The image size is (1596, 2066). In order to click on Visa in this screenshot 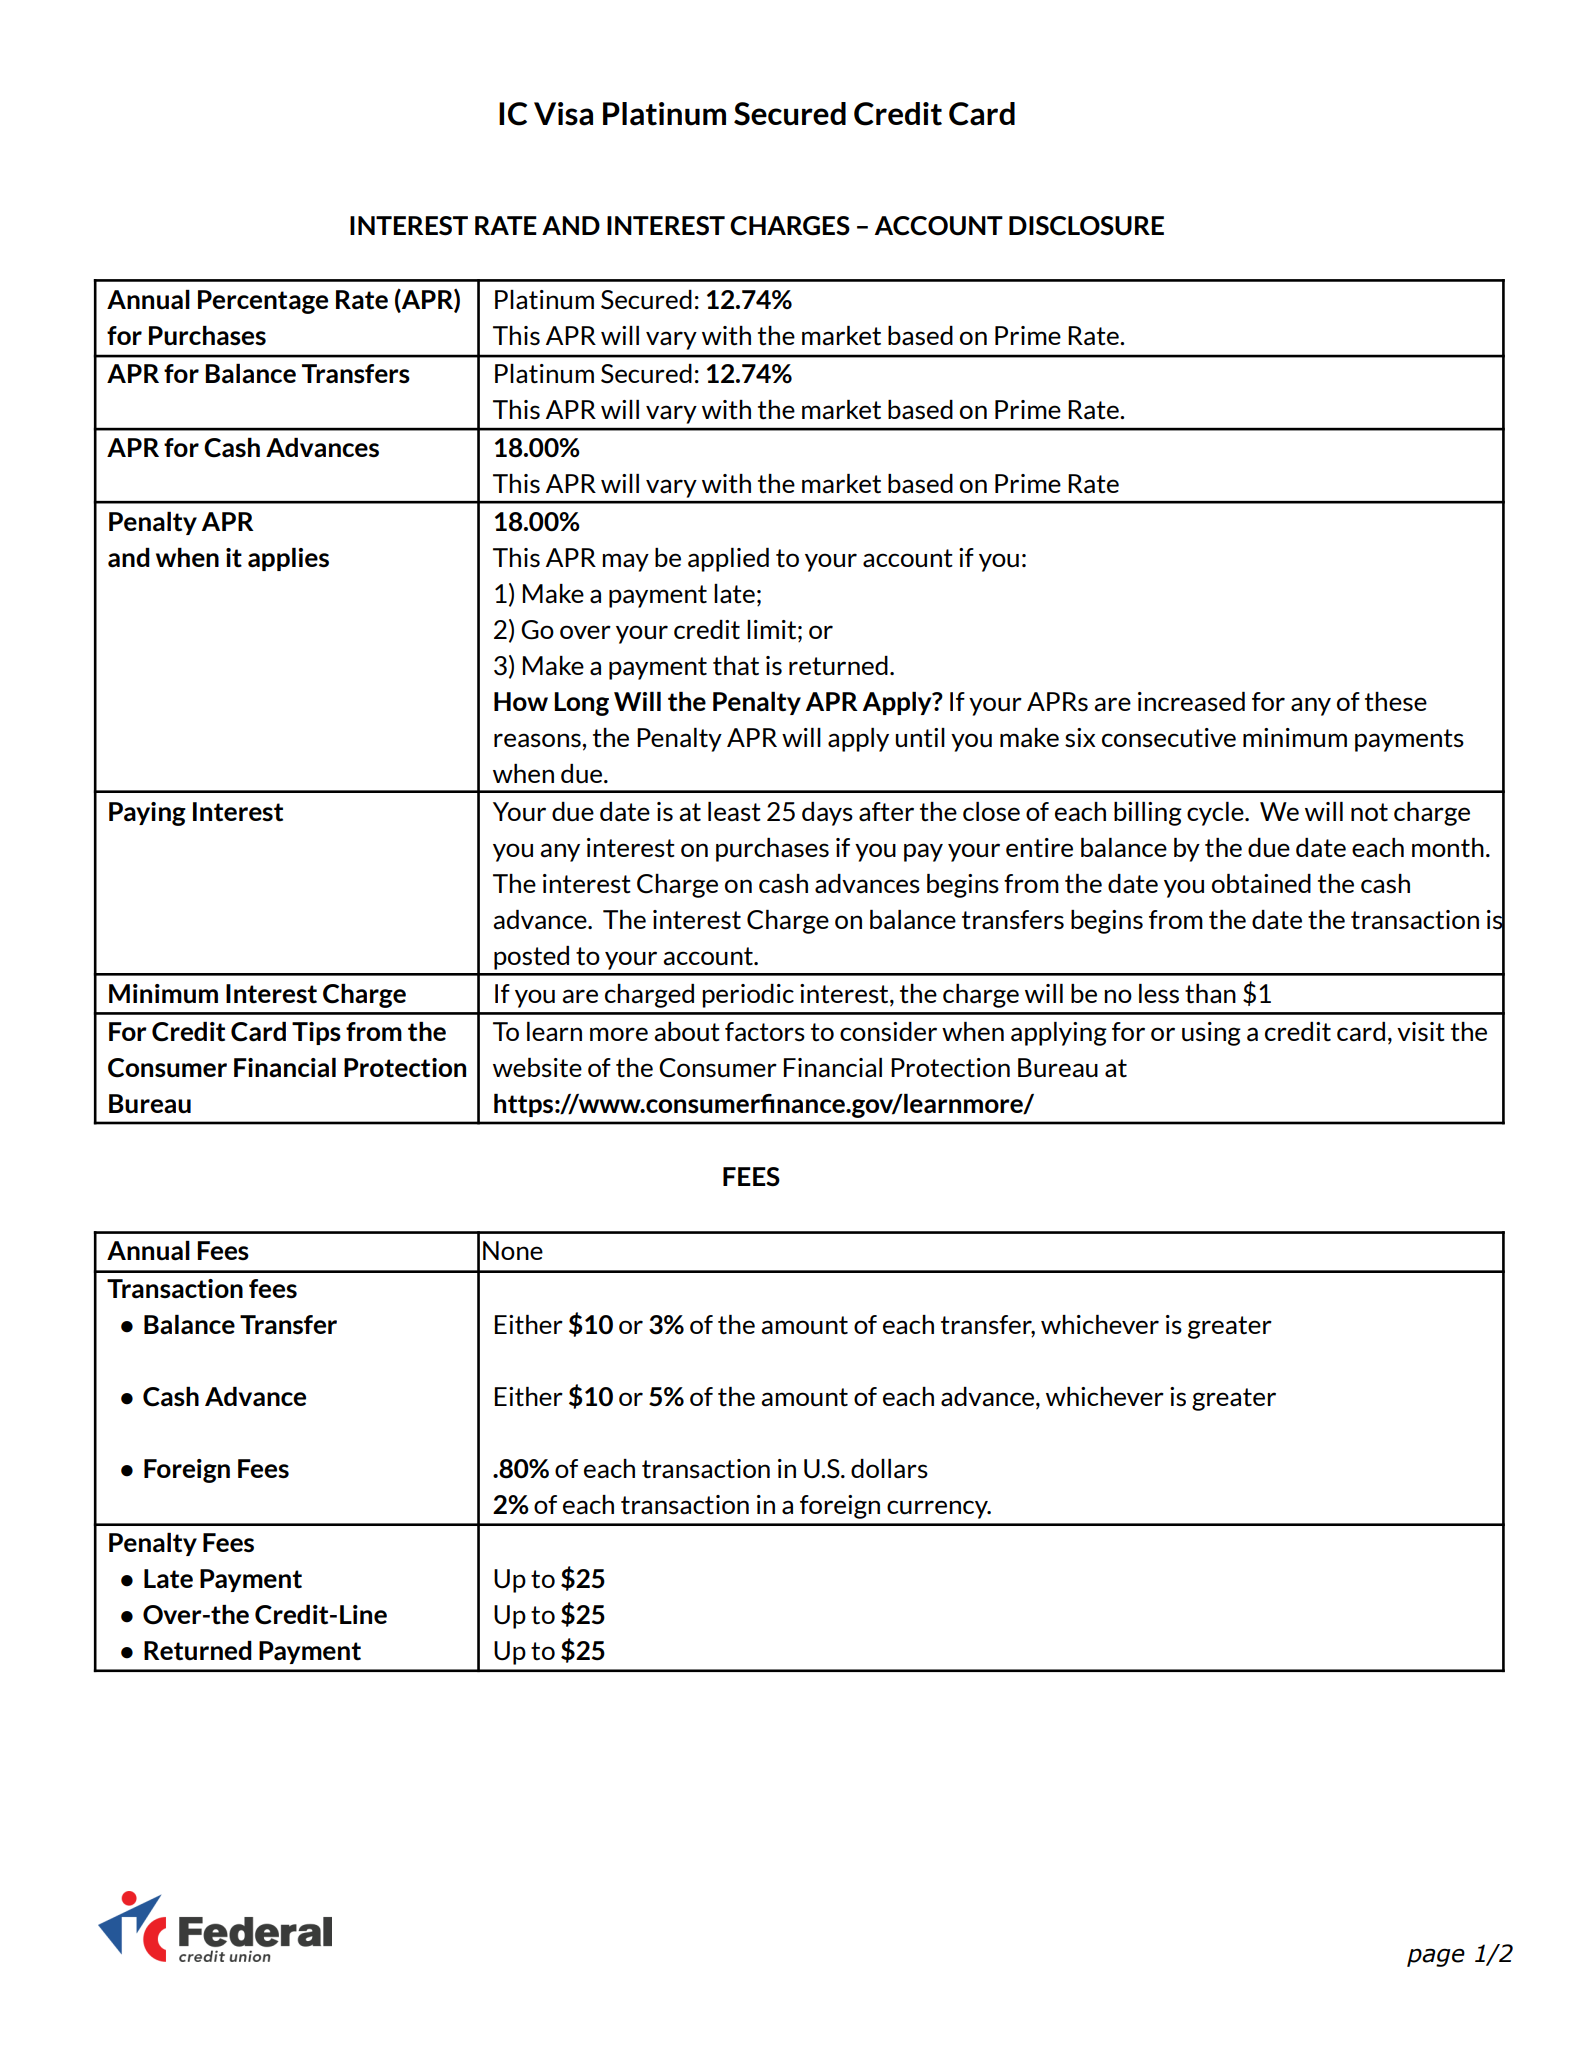, I will do `click(563, 114)`.
